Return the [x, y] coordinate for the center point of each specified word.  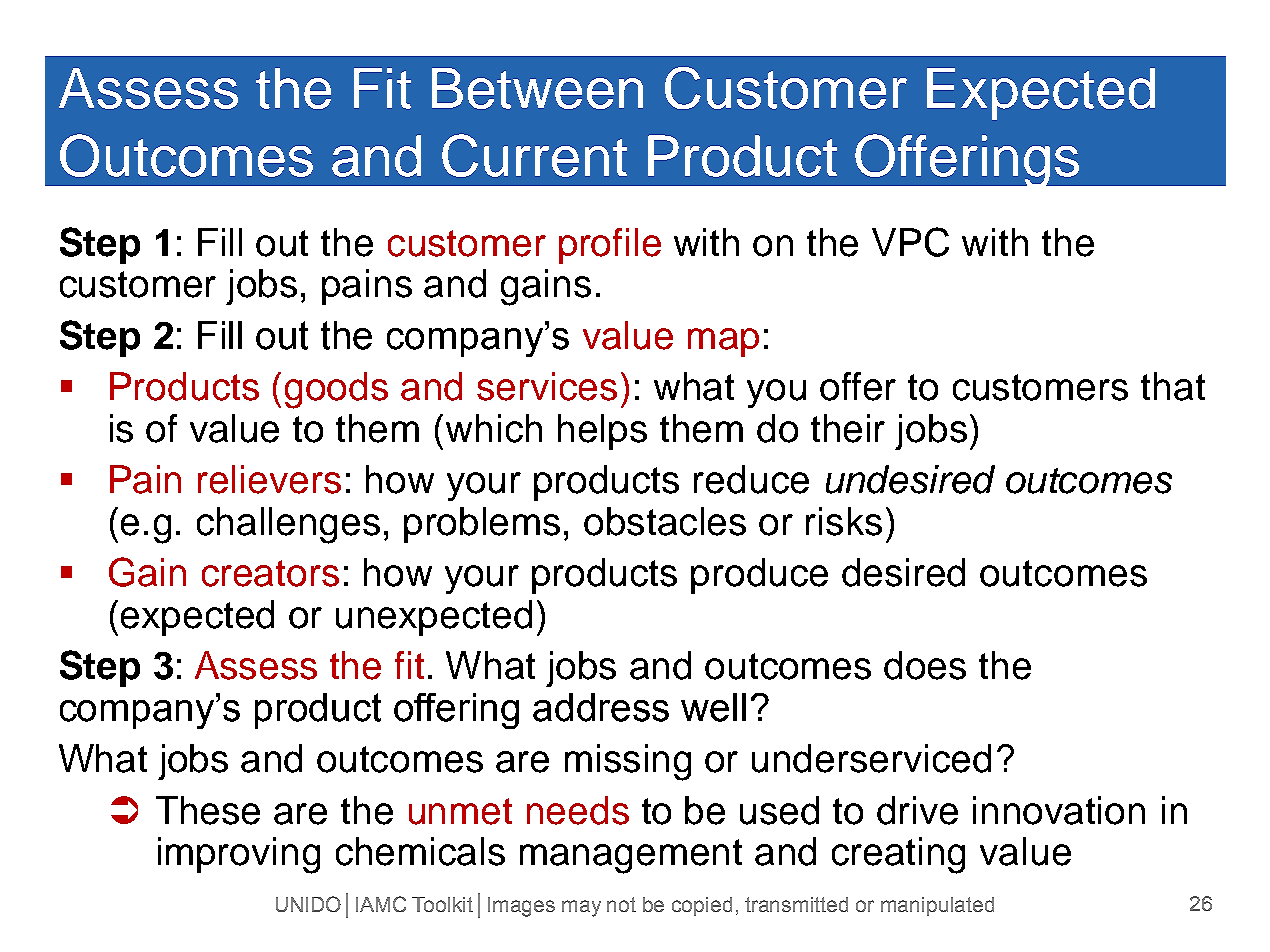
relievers [269, 479]
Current [534, 155]
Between [537, 88]
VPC [910, 242]
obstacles [665, 521]
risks [844, 521]
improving [239, 855]
